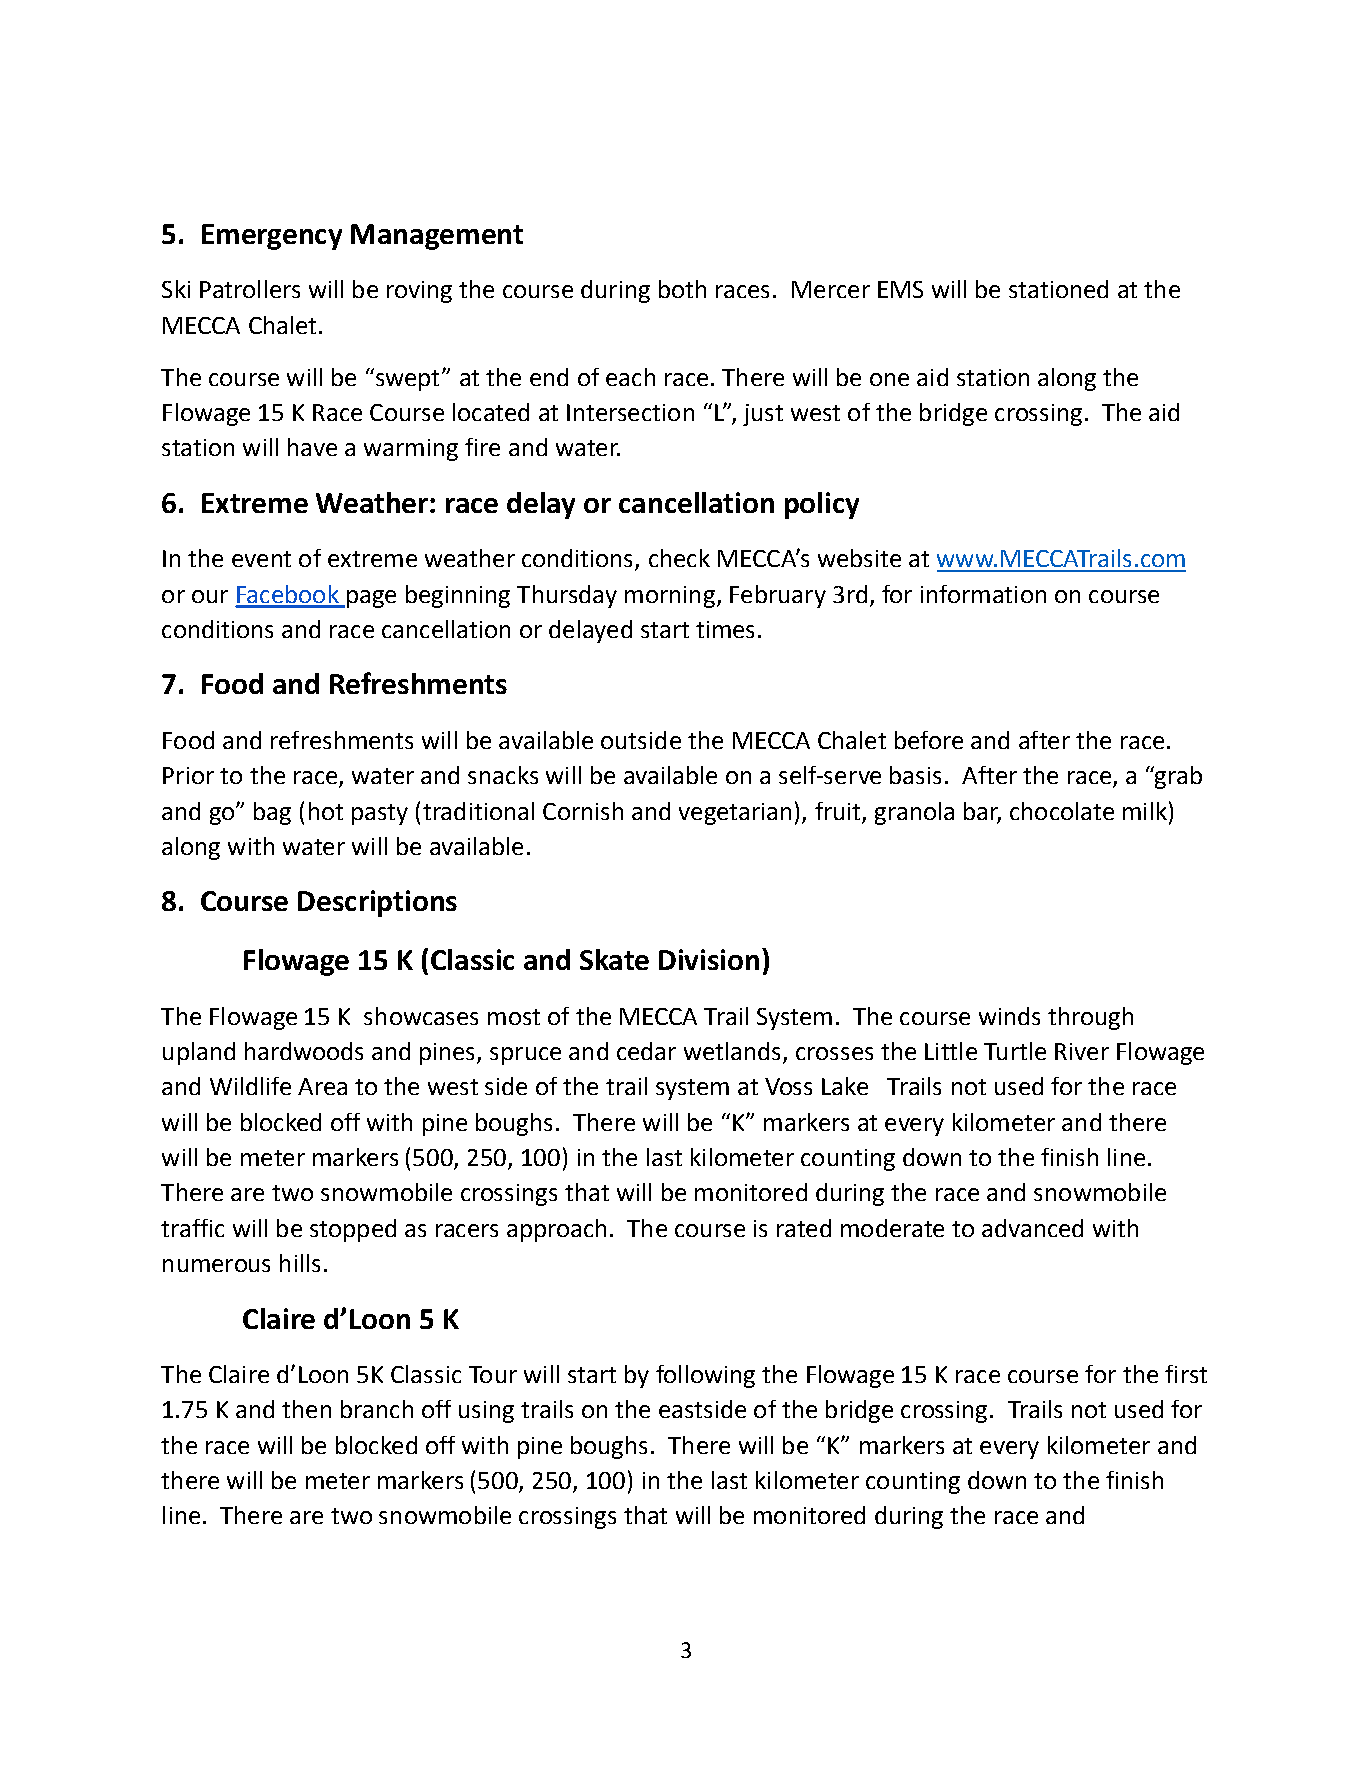 This document has height=1776, width=1372. I want to click on wetlands, so click(734, 1052).
